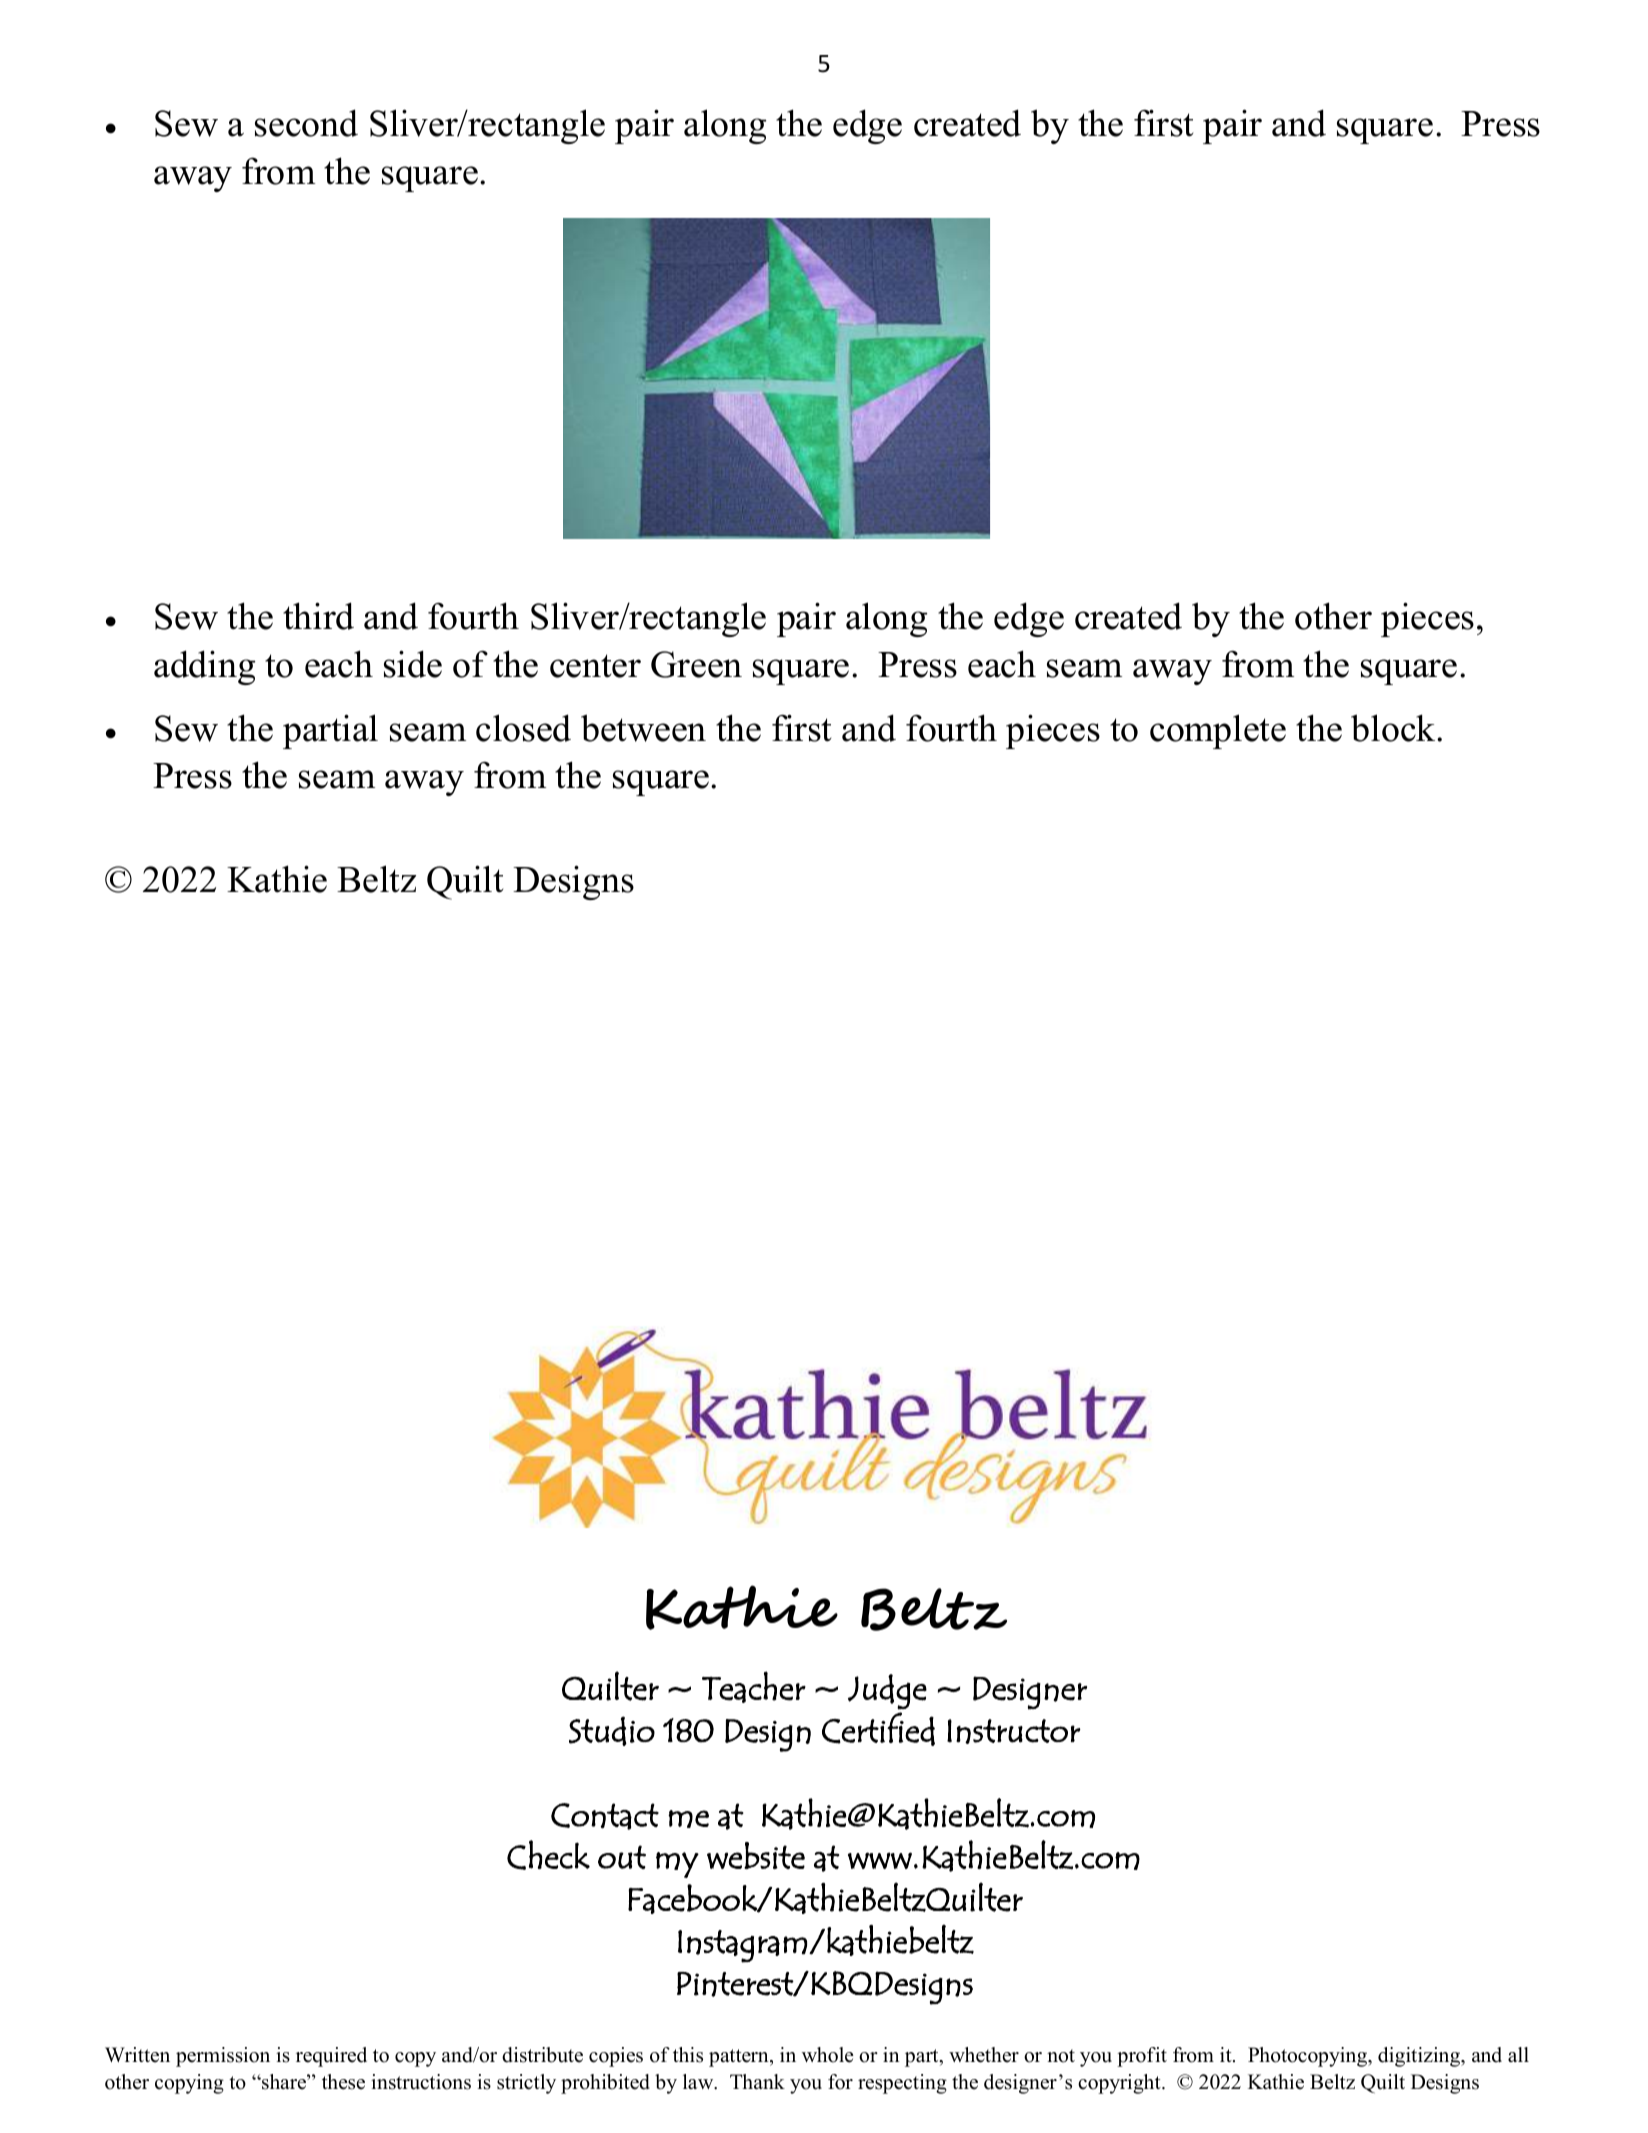 This screenshot has width=1648, height=2133. What do you see at coordinates (204, 667) in the screenshot?
I see `adding` at bounding box center [204, 667].
